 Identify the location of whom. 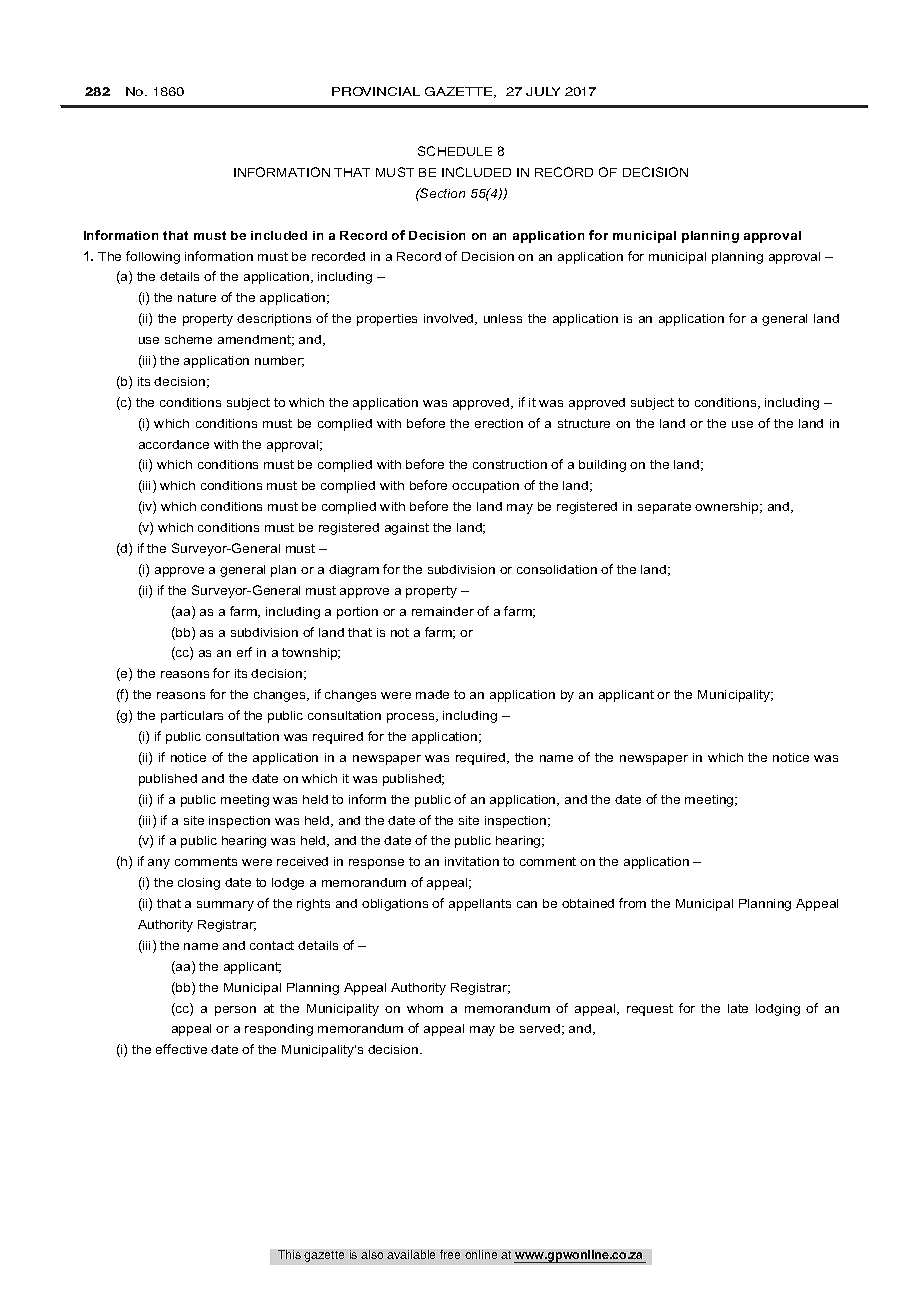
(425, 1008).
